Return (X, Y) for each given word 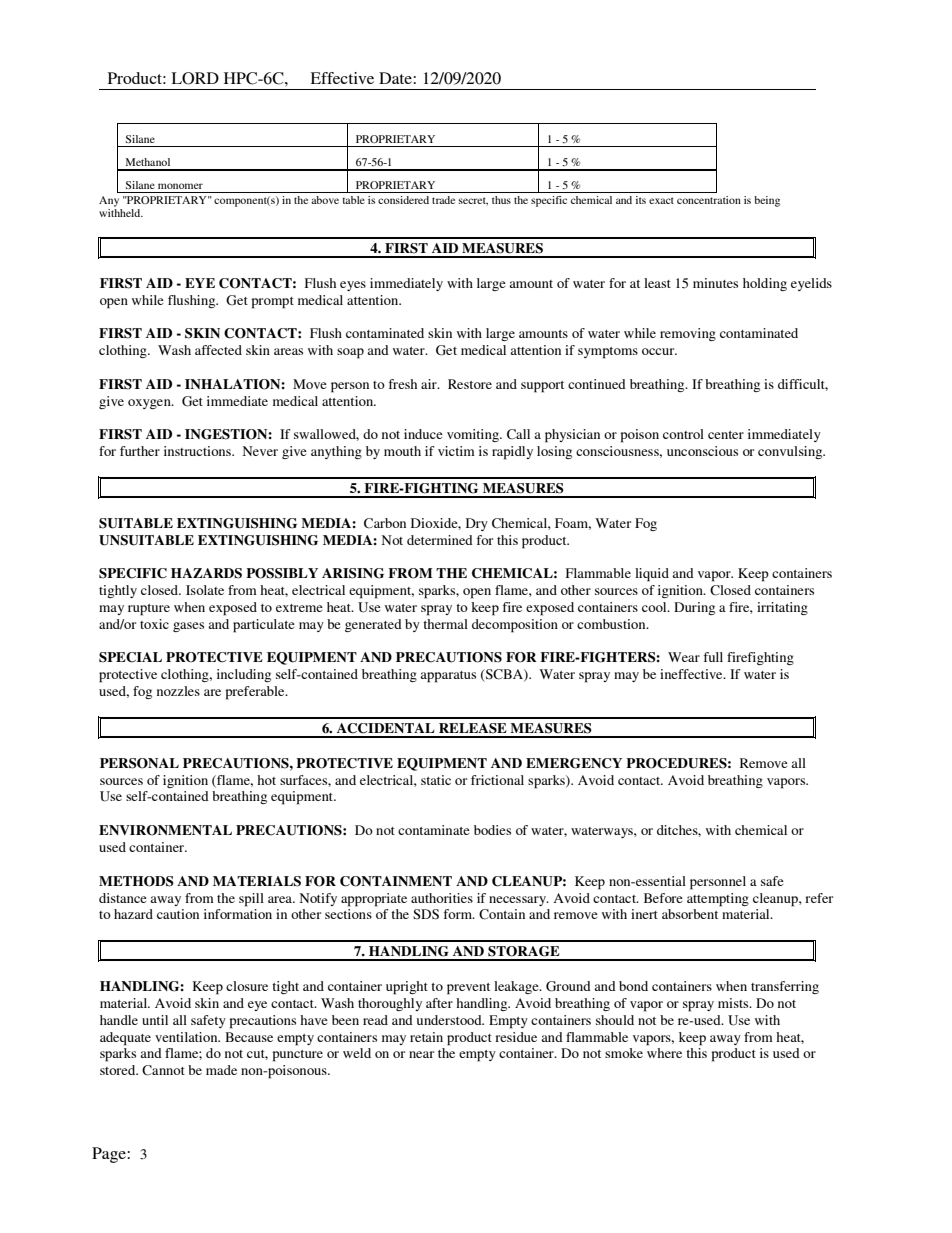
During (694, 608)
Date (396, 78)
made (221, 1070)
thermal (445, 624)
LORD (195, 78)
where (664, 1053)
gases (188, 627)
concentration (709, 200)
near (421, 1054)
